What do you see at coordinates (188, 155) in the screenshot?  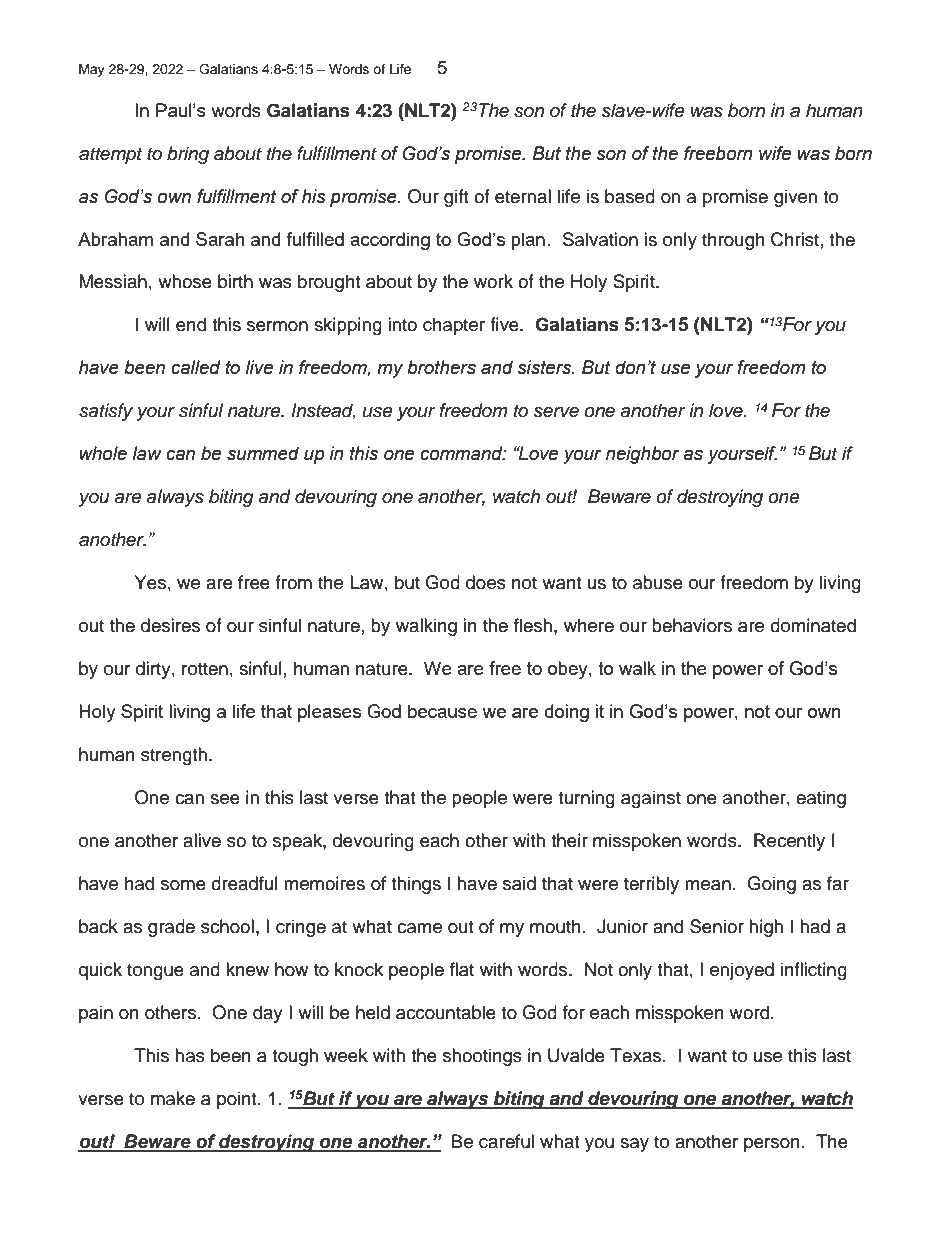 I see `bring` at bounding box center [188, 155].
